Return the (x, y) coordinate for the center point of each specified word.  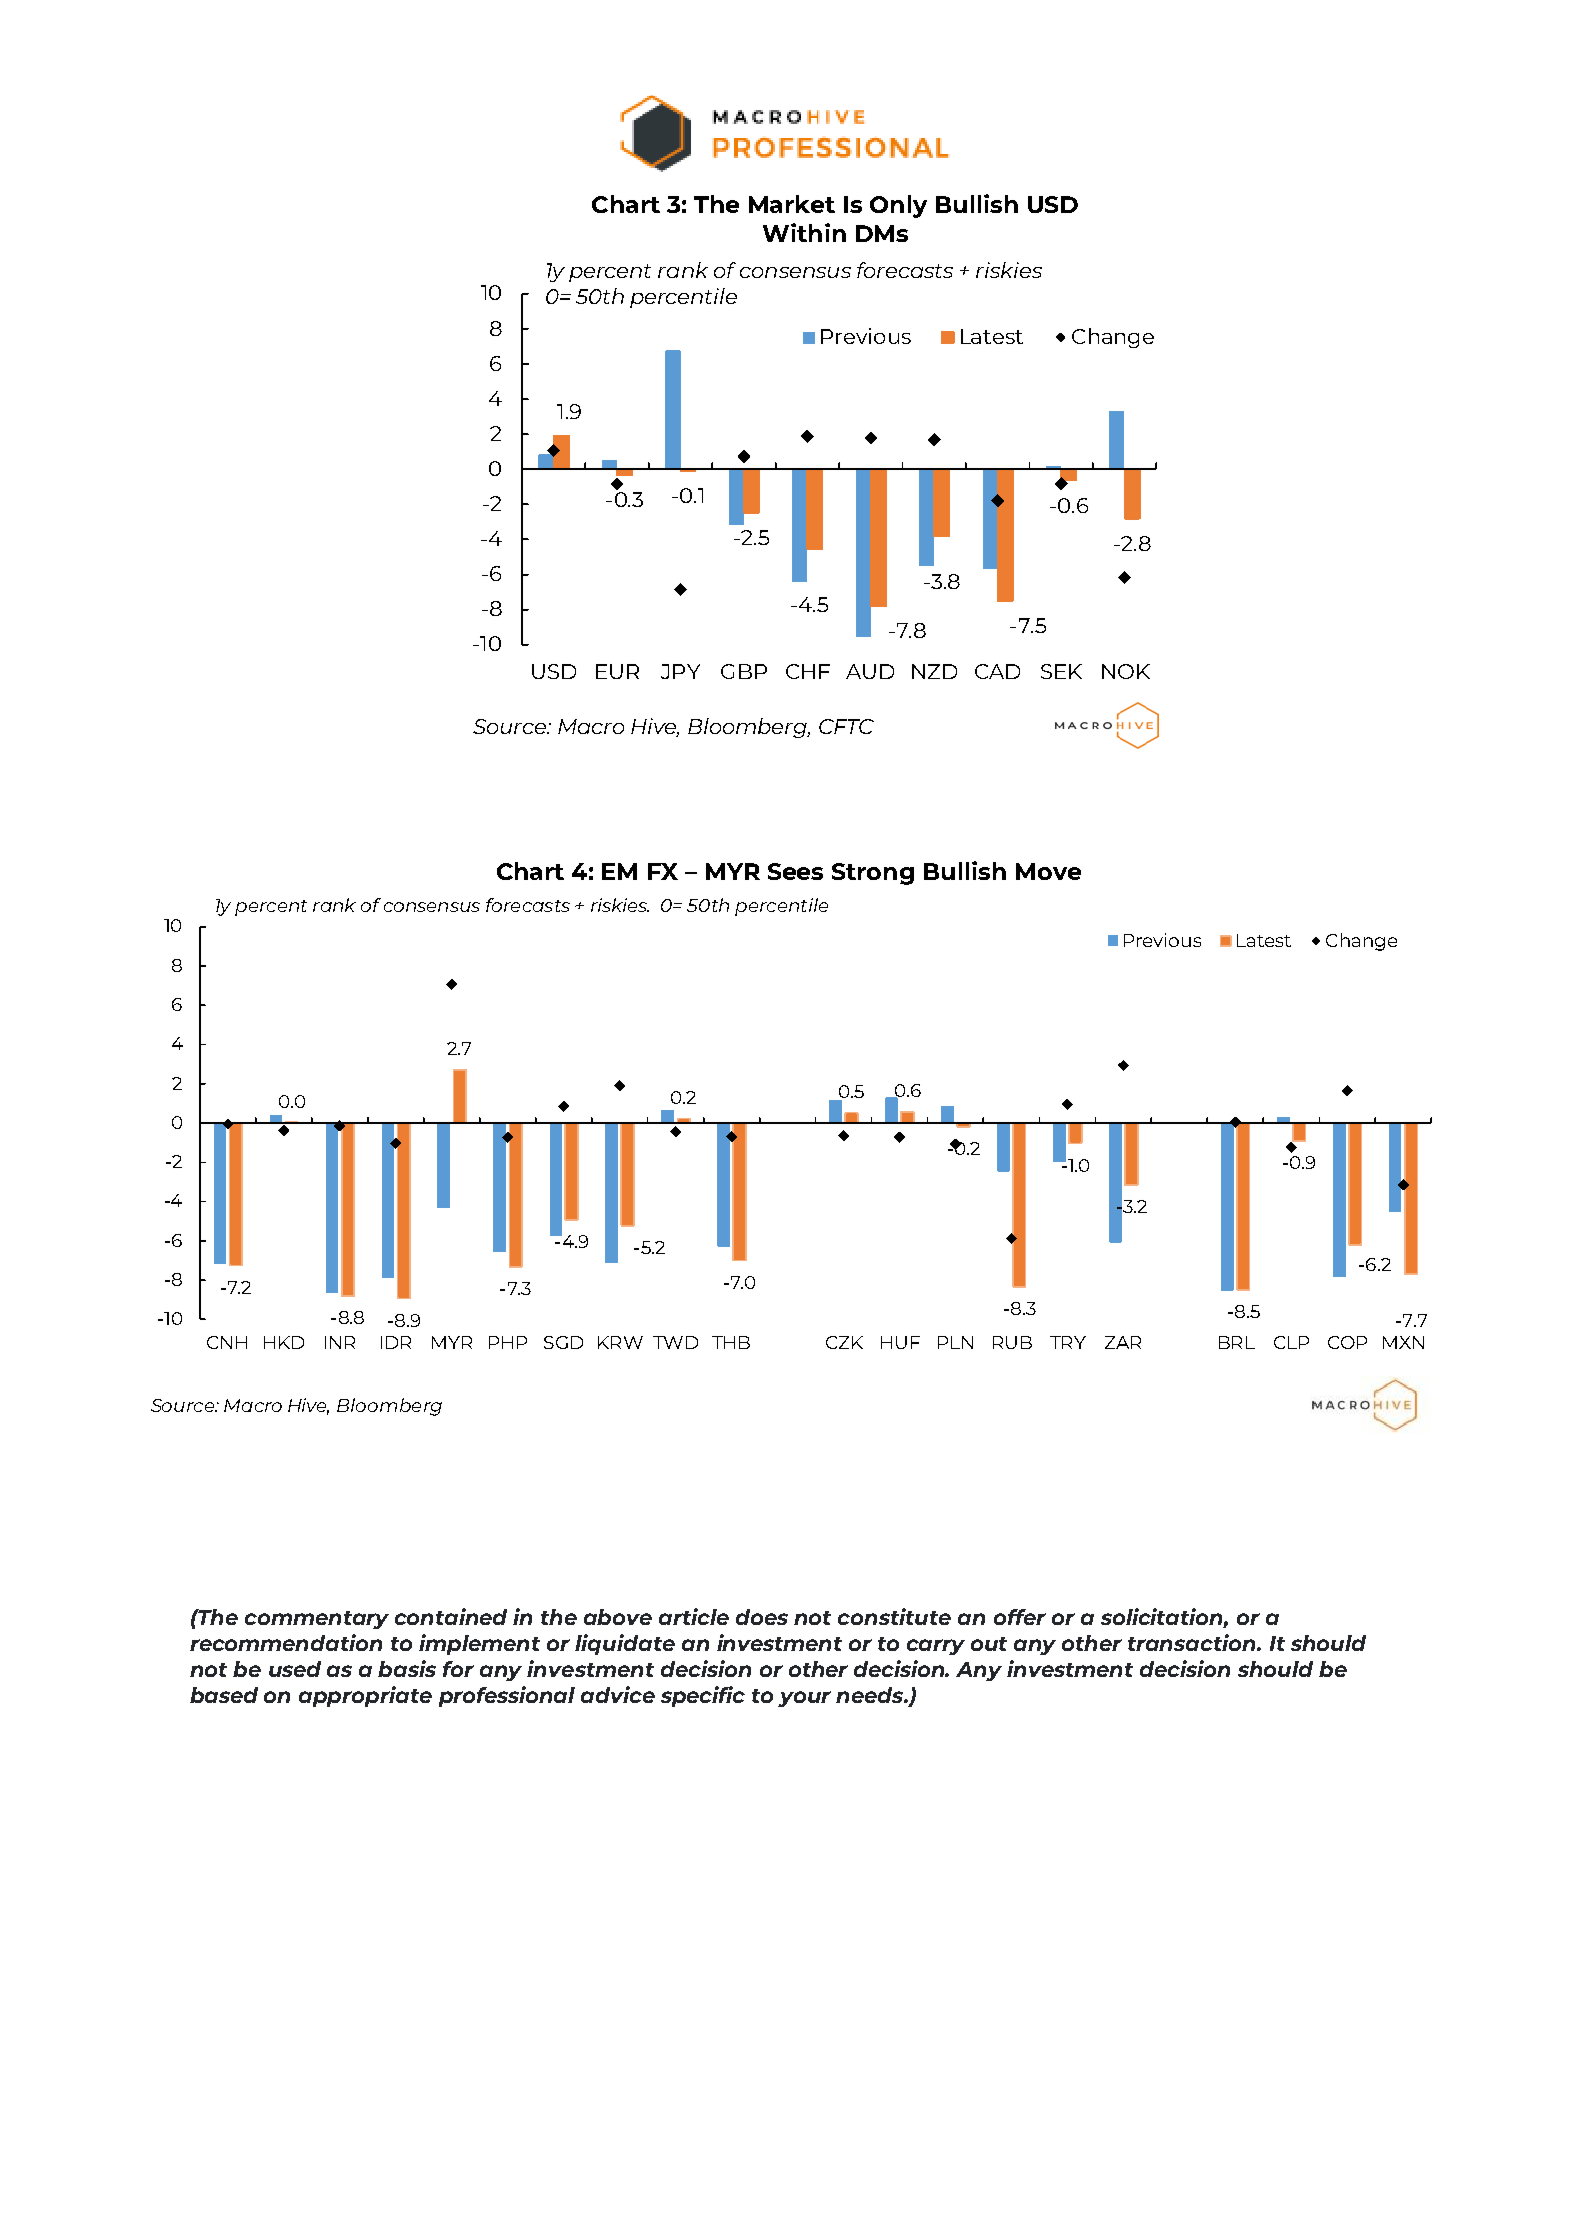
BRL (1237, 1342)
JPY (680, 671)
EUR (617, 671)
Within (804, 232)
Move (1048, 871)
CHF (808, 671)
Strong (873, 874)
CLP (1291, 1342)
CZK (844, 1342)
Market (792, 204)
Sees (795, 871)
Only (898, 206)
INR (340, 1342)
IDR (396, 1342)
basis (407, 1668)
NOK (1126, 671)
